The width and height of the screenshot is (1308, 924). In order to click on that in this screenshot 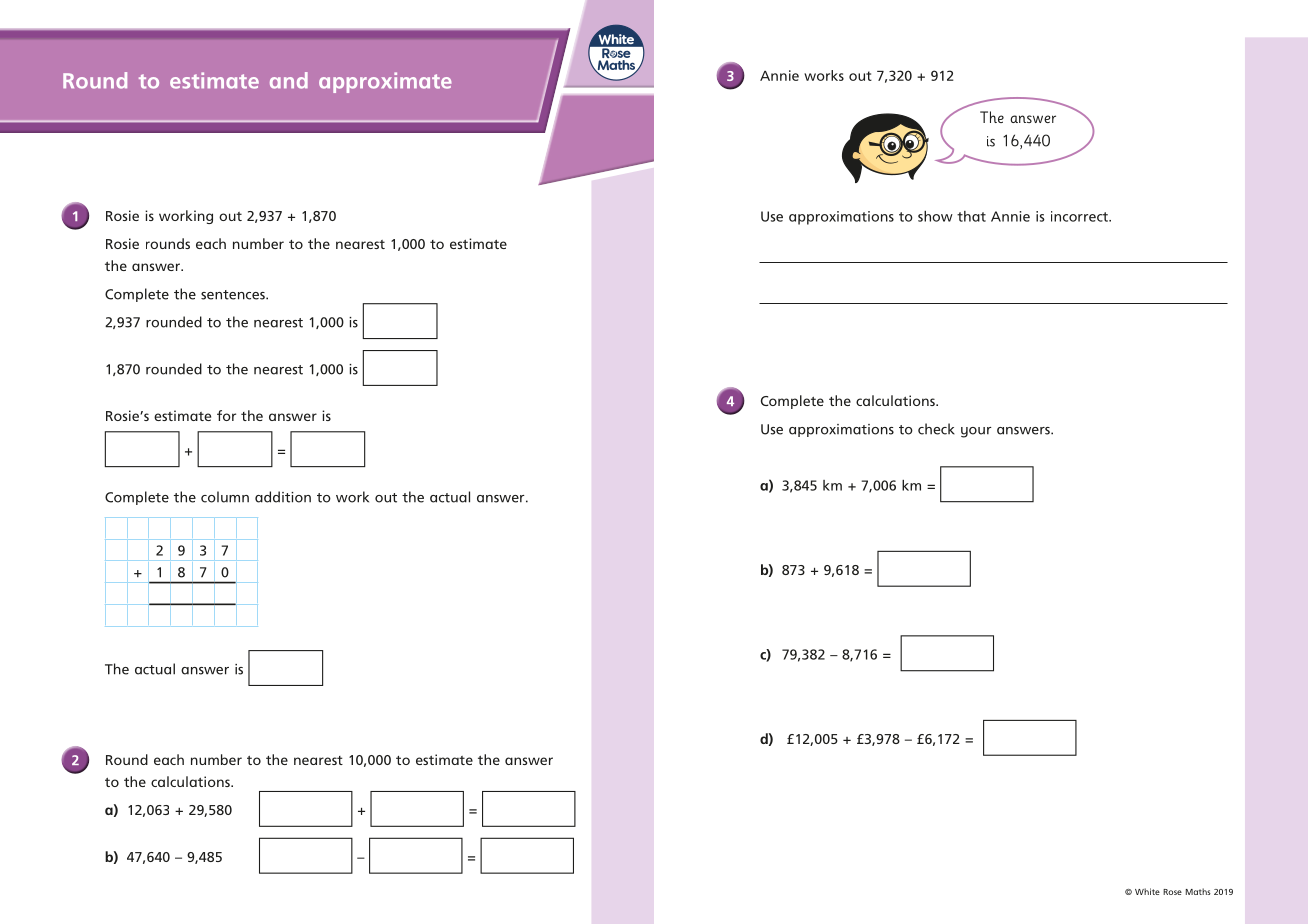, I will do `click(971, 216)`.
